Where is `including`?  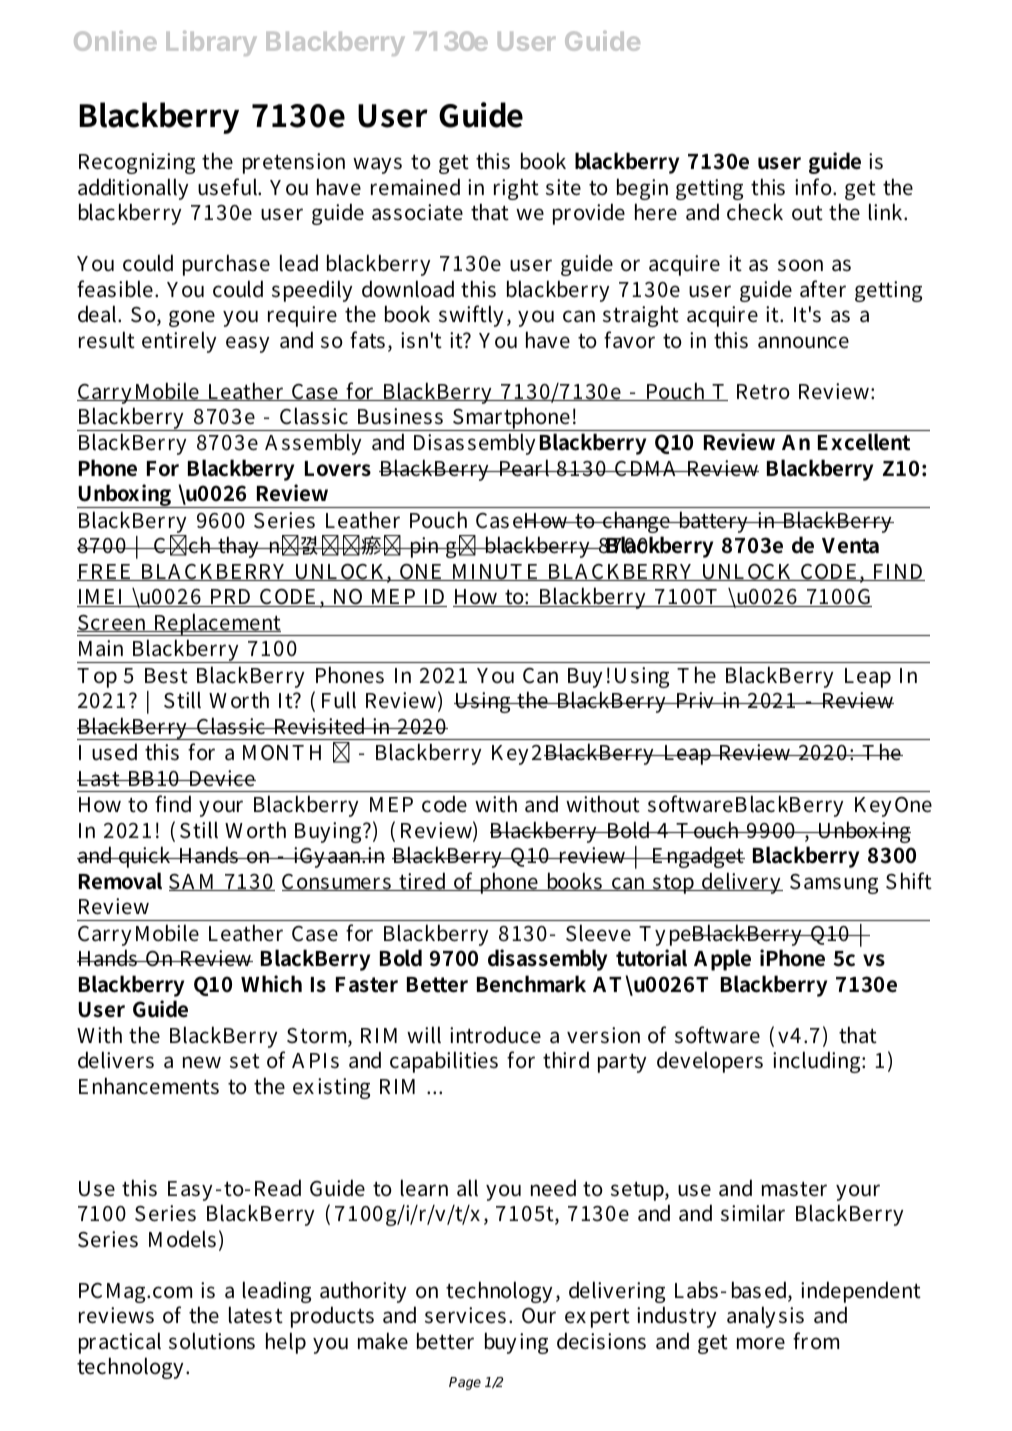 including is located at coordinates (818, 1062).
